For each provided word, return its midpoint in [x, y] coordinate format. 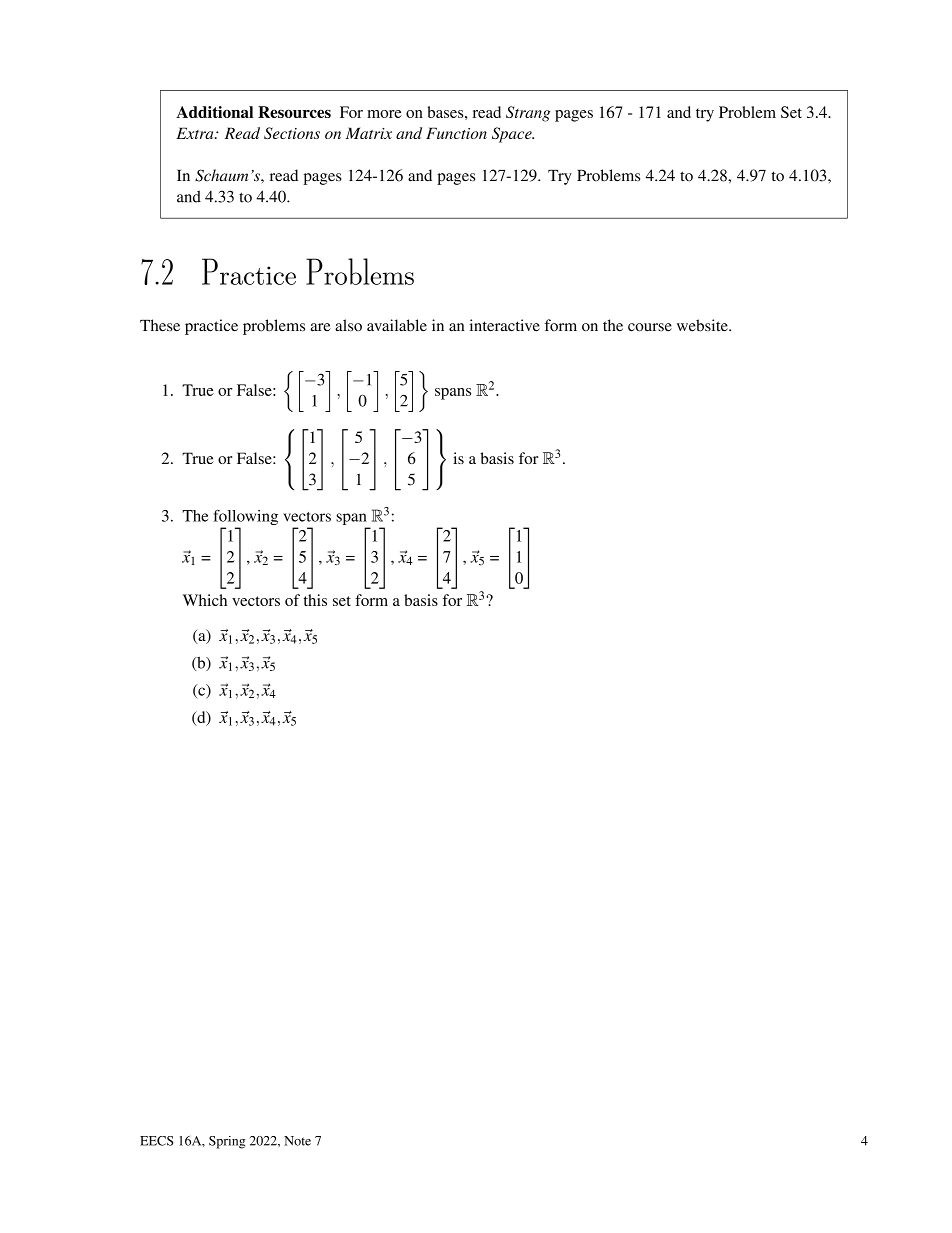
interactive [505, 325]
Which [205, 600]
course [650, 327]
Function [456, 133]
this [315, 600]
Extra [196, 133]
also [348, 325]
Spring [227, 1142]
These [160, 325]
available [397, 325]
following [246, 519]
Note [297, 1141]
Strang [528, 114]
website [703, 325]
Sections [292, 133]
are [320, 327]
